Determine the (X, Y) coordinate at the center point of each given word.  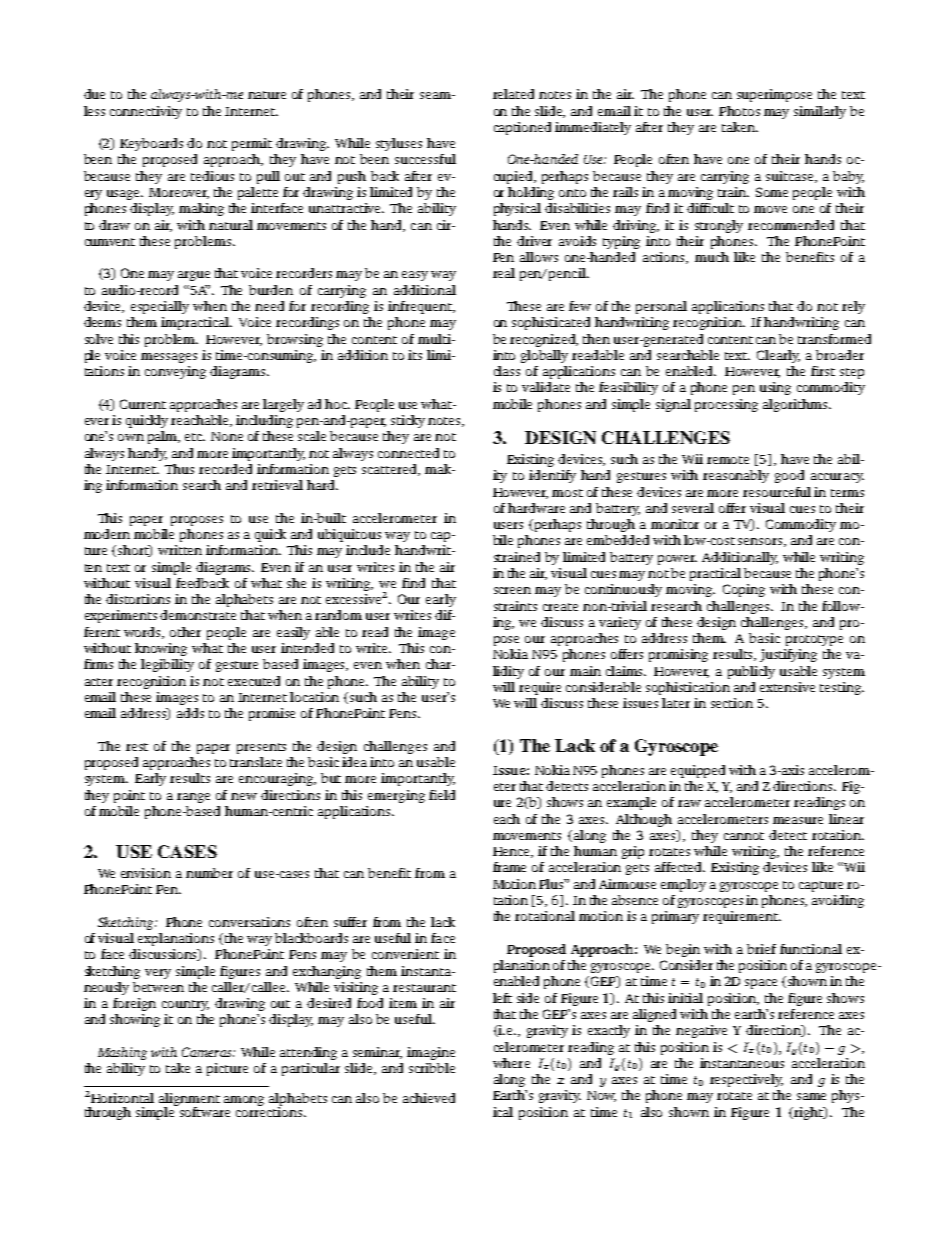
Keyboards (151, 144)
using (775, 388)
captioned (522, 128)
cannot (744, 836)
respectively (746, 1080)
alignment (189, 1100)
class (507, 371)
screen (512, 590)
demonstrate (198, 615)
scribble (432, 1068)
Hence (513, 852)
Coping (744, 590)
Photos (739, 111)
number (209, 873)
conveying (175, 372)
